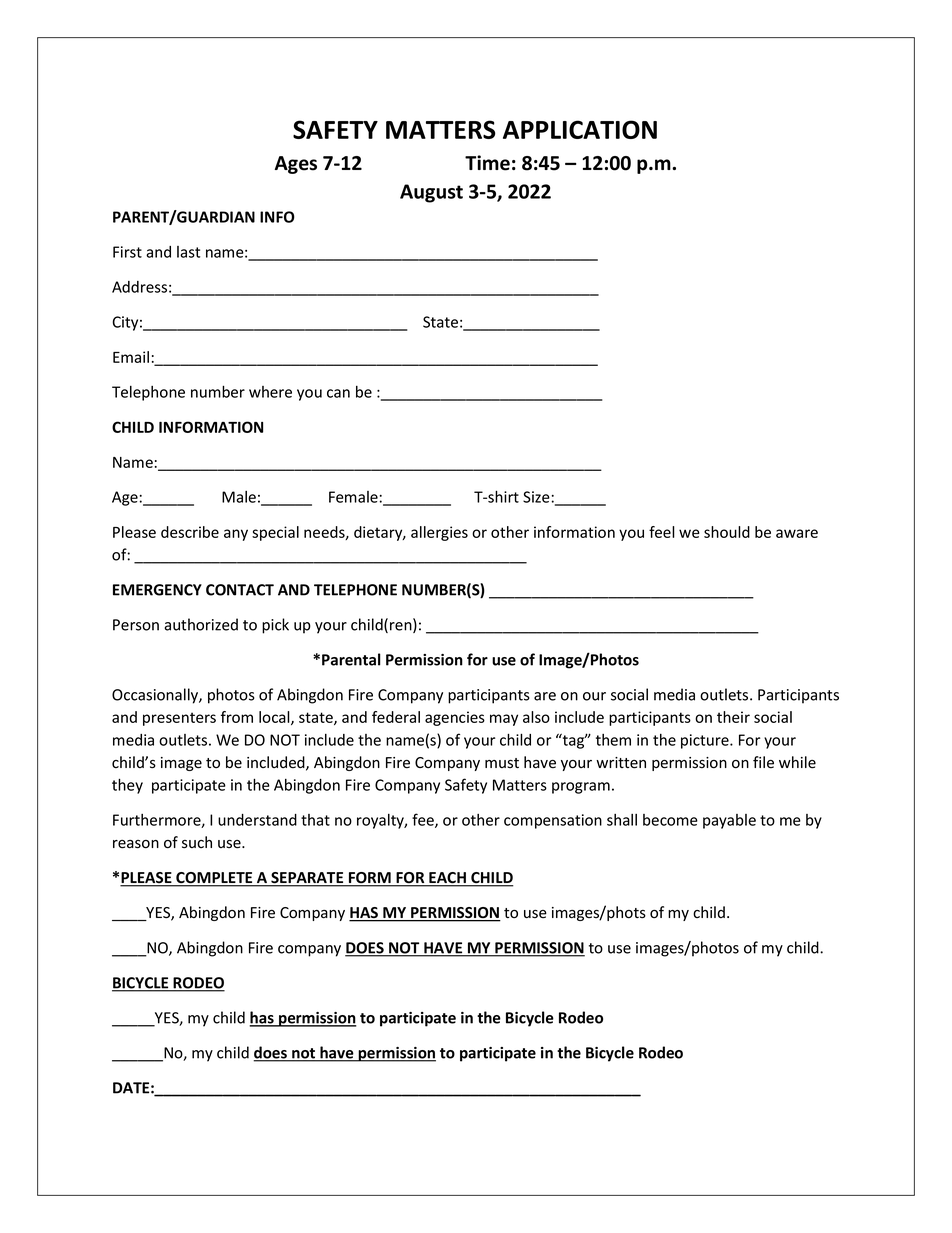  I want to click on presenters, so click(179, 719).
